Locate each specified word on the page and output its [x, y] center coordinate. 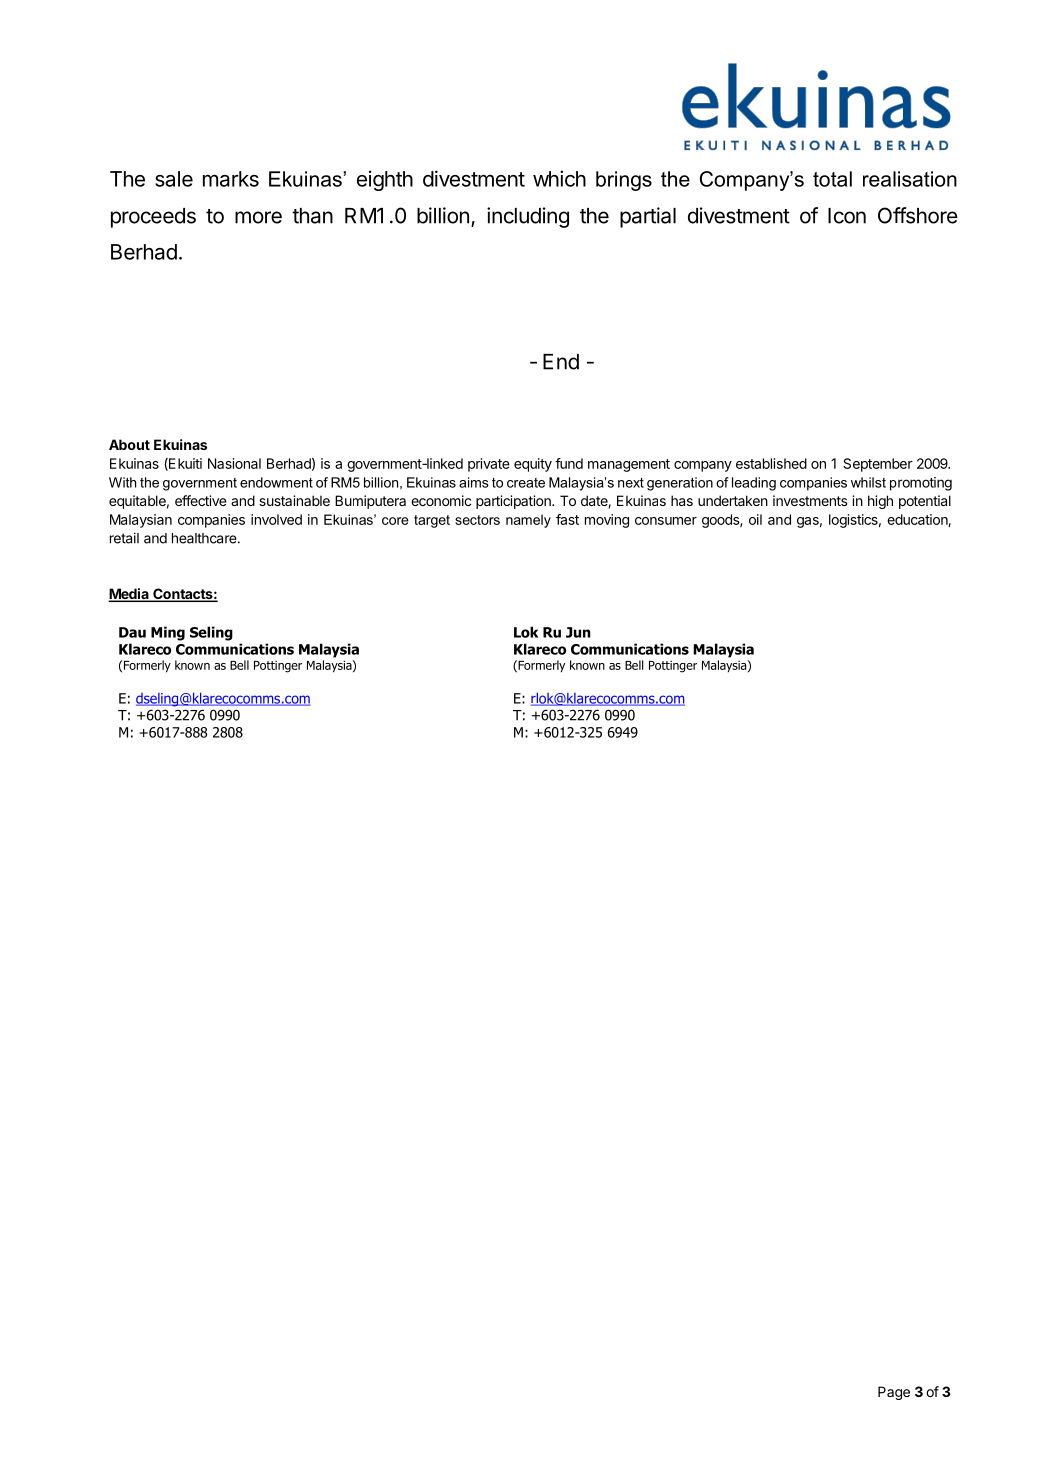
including [528, 217]
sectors [477, 520]
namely [528, 521]
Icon [847, 216]
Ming [168, 633]
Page [894, 1393]
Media [129, 595]
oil [755, 519]
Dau [132, 632]
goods [721, 521]
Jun [578, 632]
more [258, 217]
